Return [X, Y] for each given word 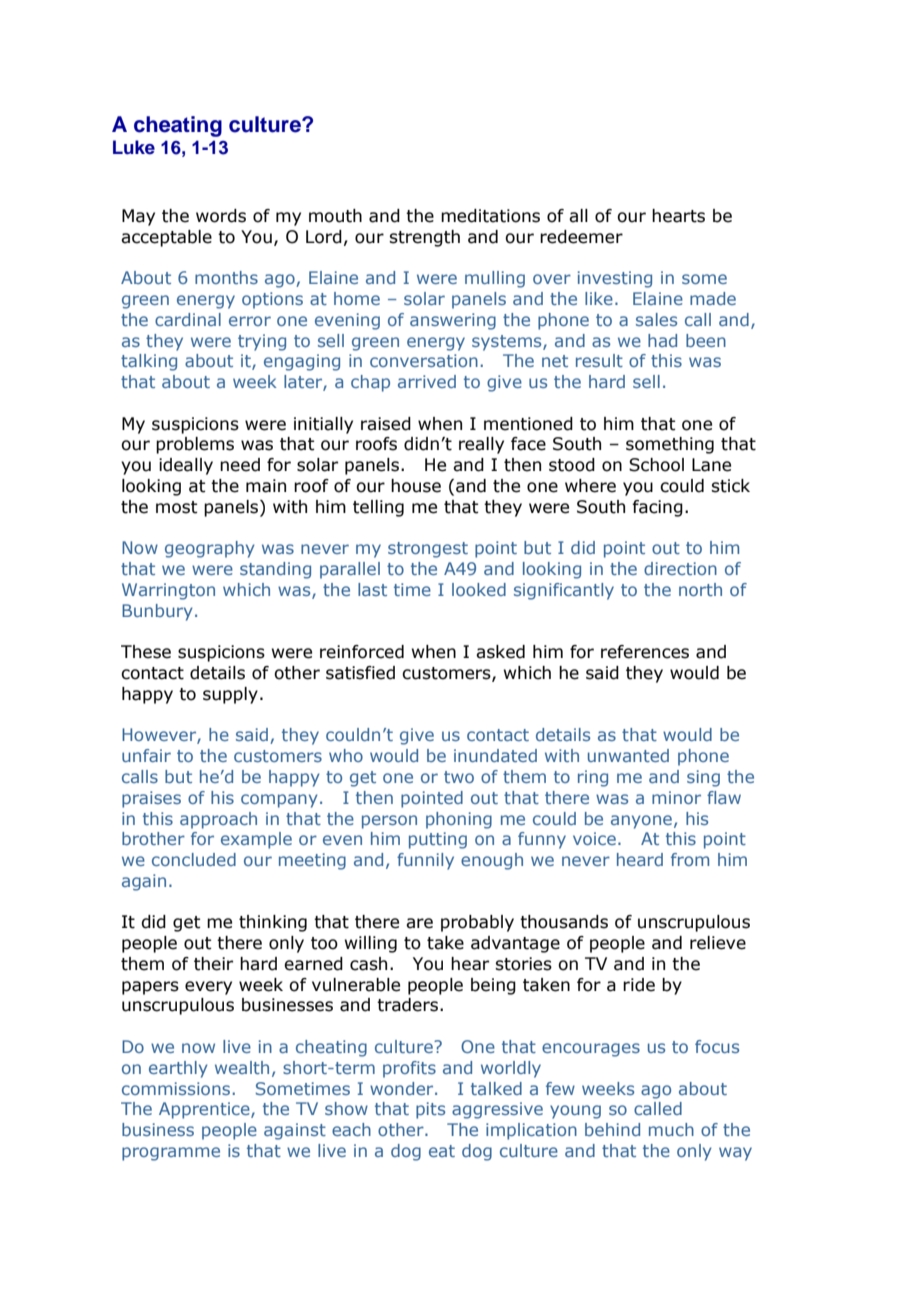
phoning [459, 820]
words [221, 216]
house [416, 486]
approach [218, 820]
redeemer [581, 237]
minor [676, 797]
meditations [490, 216]
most [177, 507]
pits [430, 1110]
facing [657, 508]
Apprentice [205, 1110]
